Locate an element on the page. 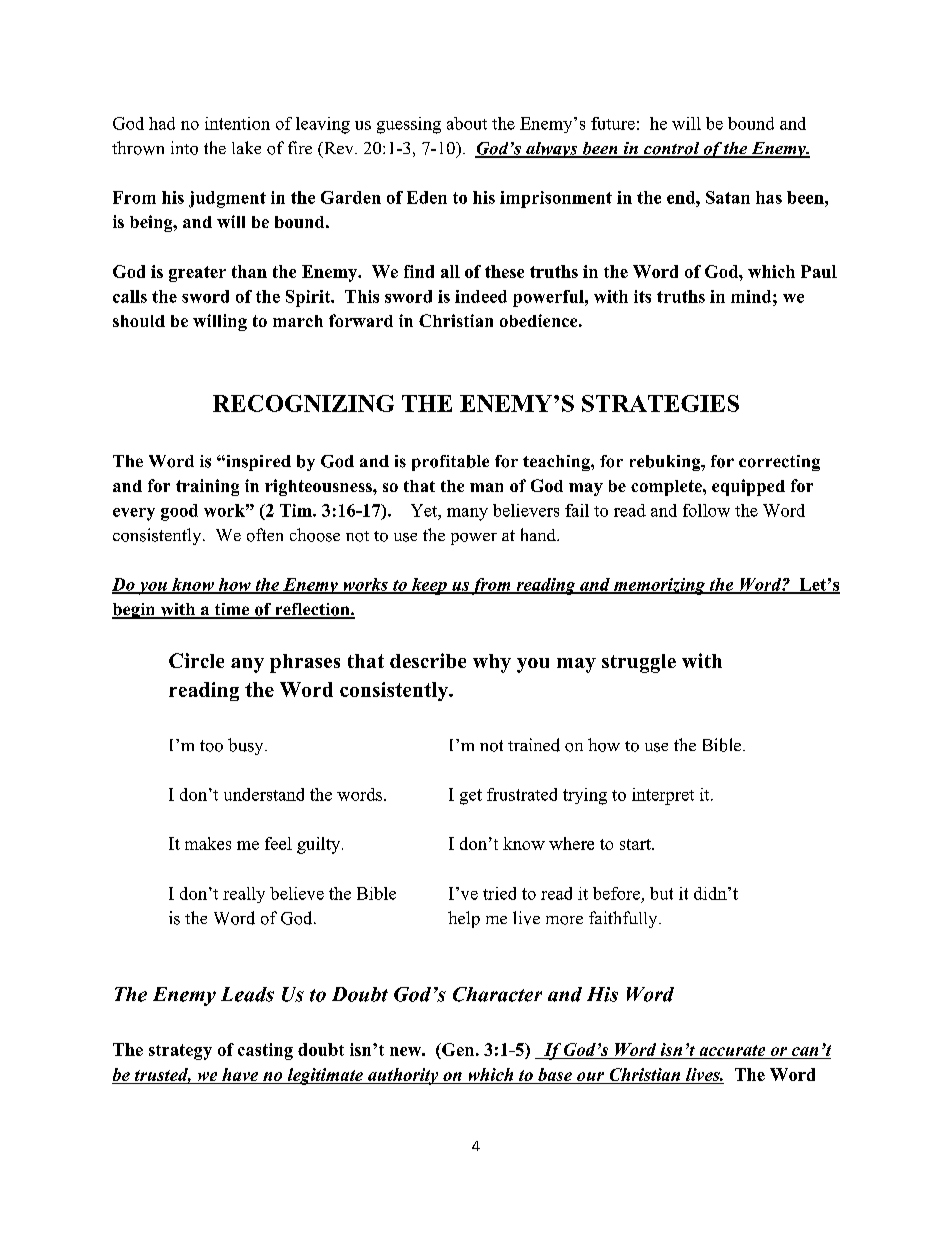  into is located at coordinates (184, 148).
